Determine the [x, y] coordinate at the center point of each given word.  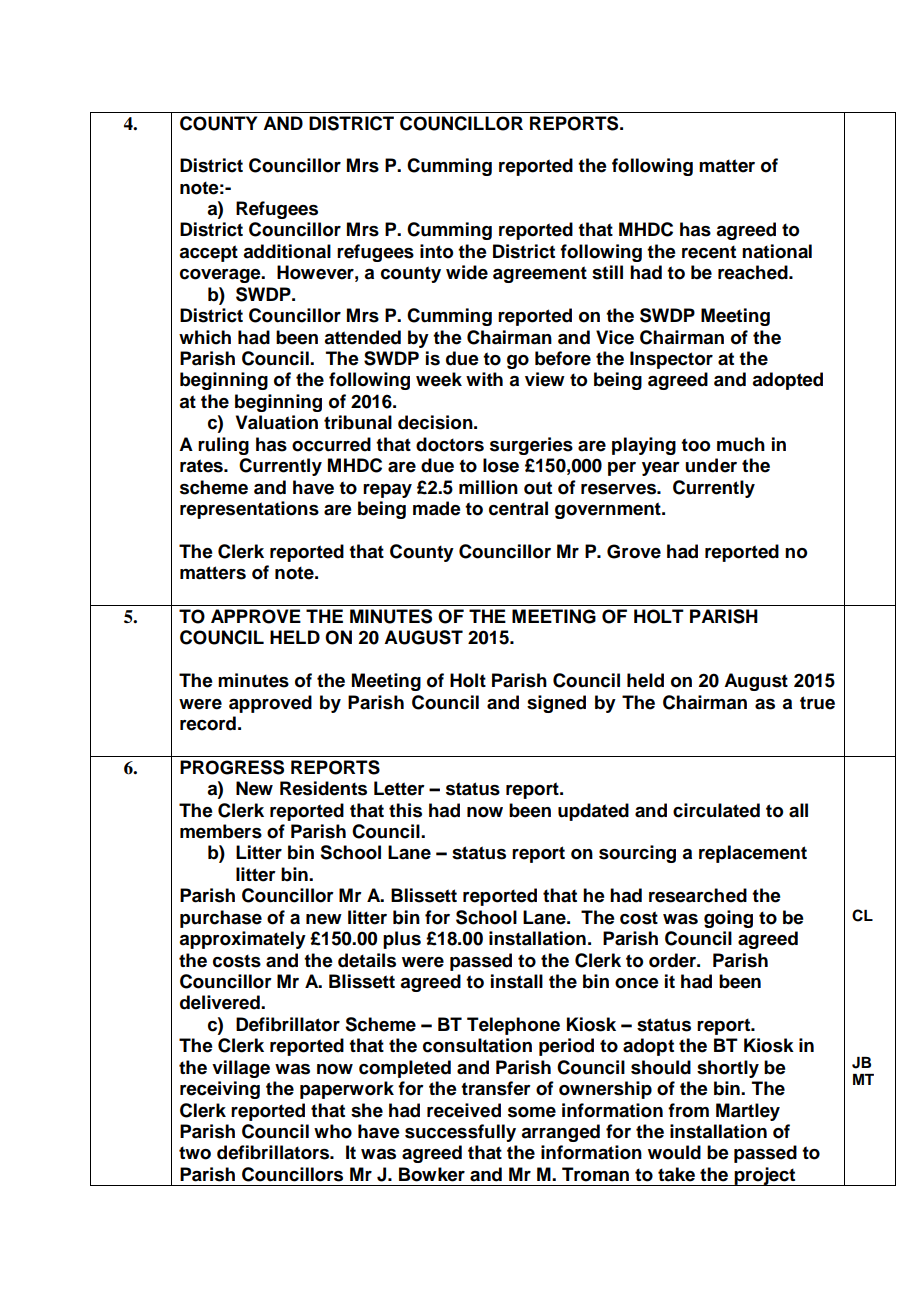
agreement [540, 274]
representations [249, 510]
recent [709, 252]
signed [556, 704]
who [333, 1131]
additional [287, 251]
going [728, 919]
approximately [242, 940]
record [208, 723]
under [711, 465]
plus [402, 940]
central [518, 508]
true [817, 703]
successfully [460, 1133]
